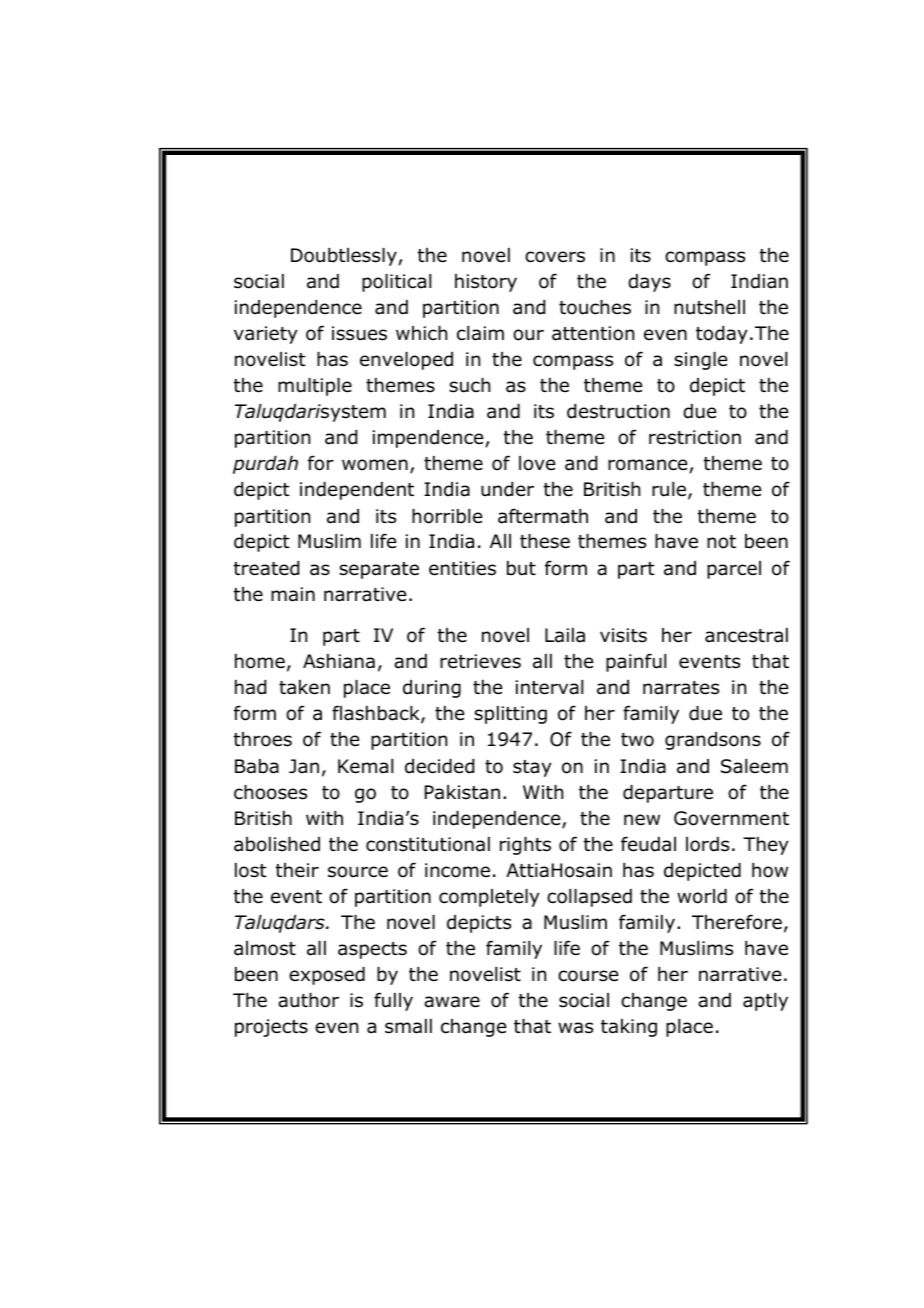 The image size is (924, 1308). I want to click on nutshell, so click(709, 307).
